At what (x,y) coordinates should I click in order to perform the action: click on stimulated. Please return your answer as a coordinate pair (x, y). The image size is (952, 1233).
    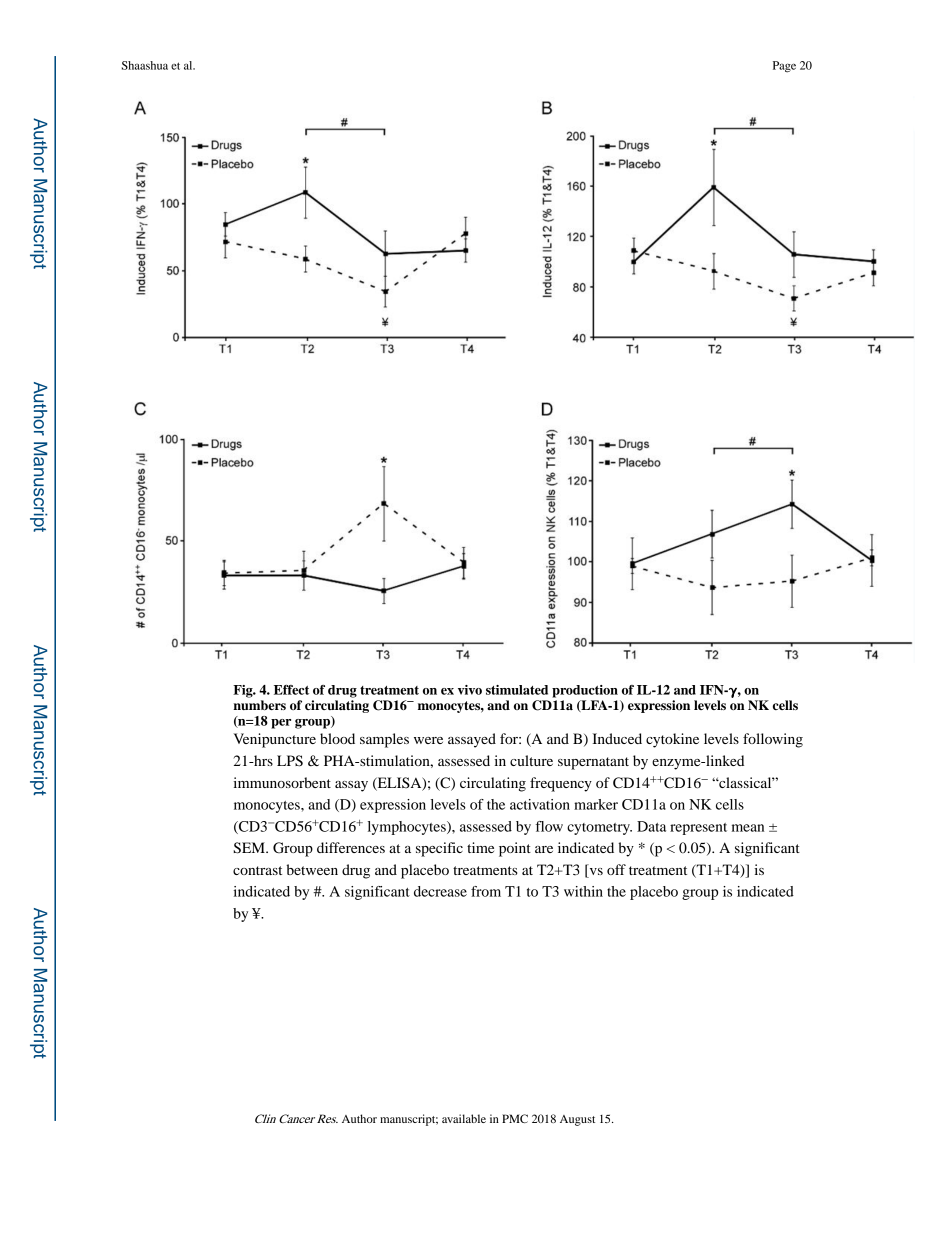
    Looking at the image, I should click on (517, 690).
